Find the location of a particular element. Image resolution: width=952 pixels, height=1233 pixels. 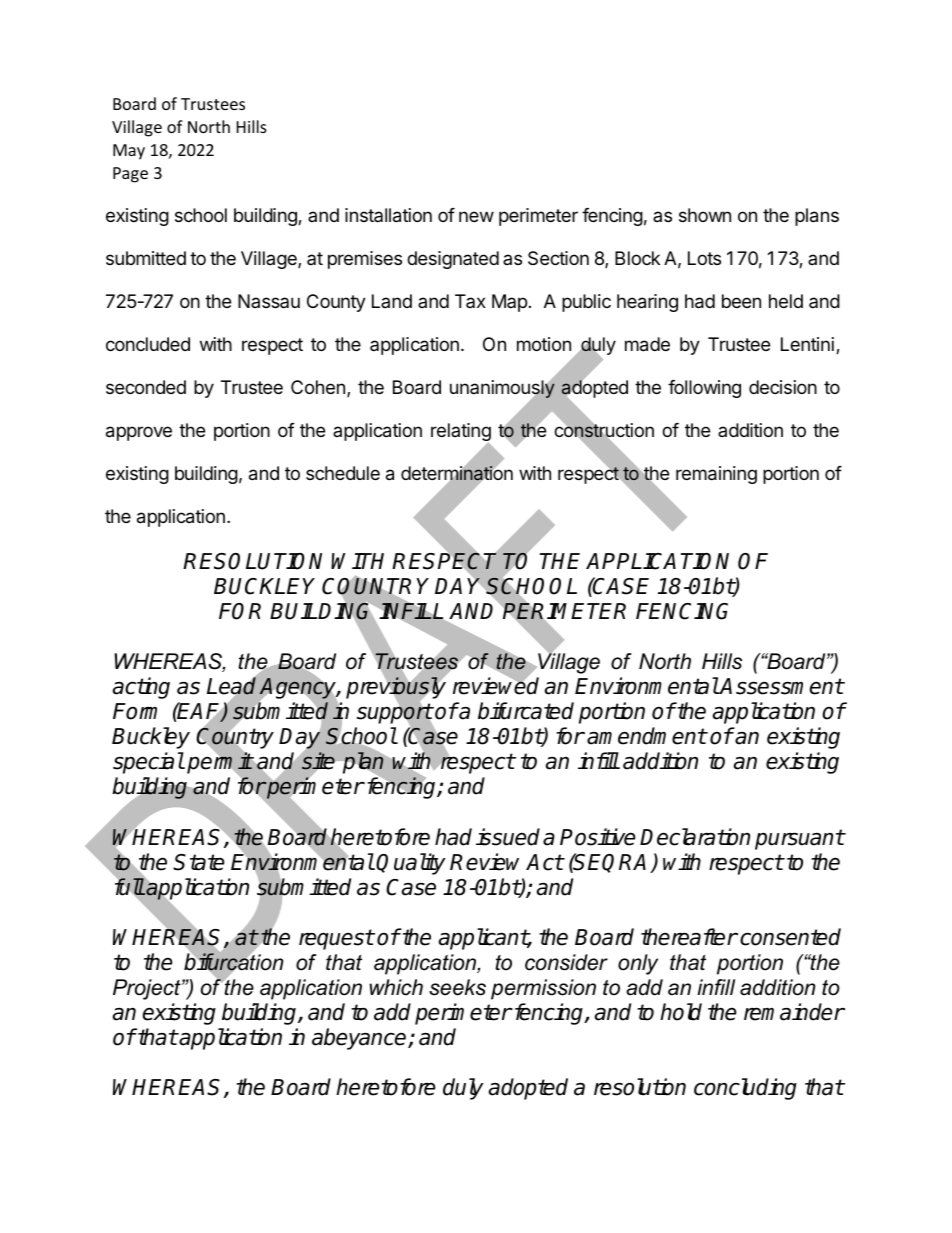

Declaration is located at coordinates (695, 837).
